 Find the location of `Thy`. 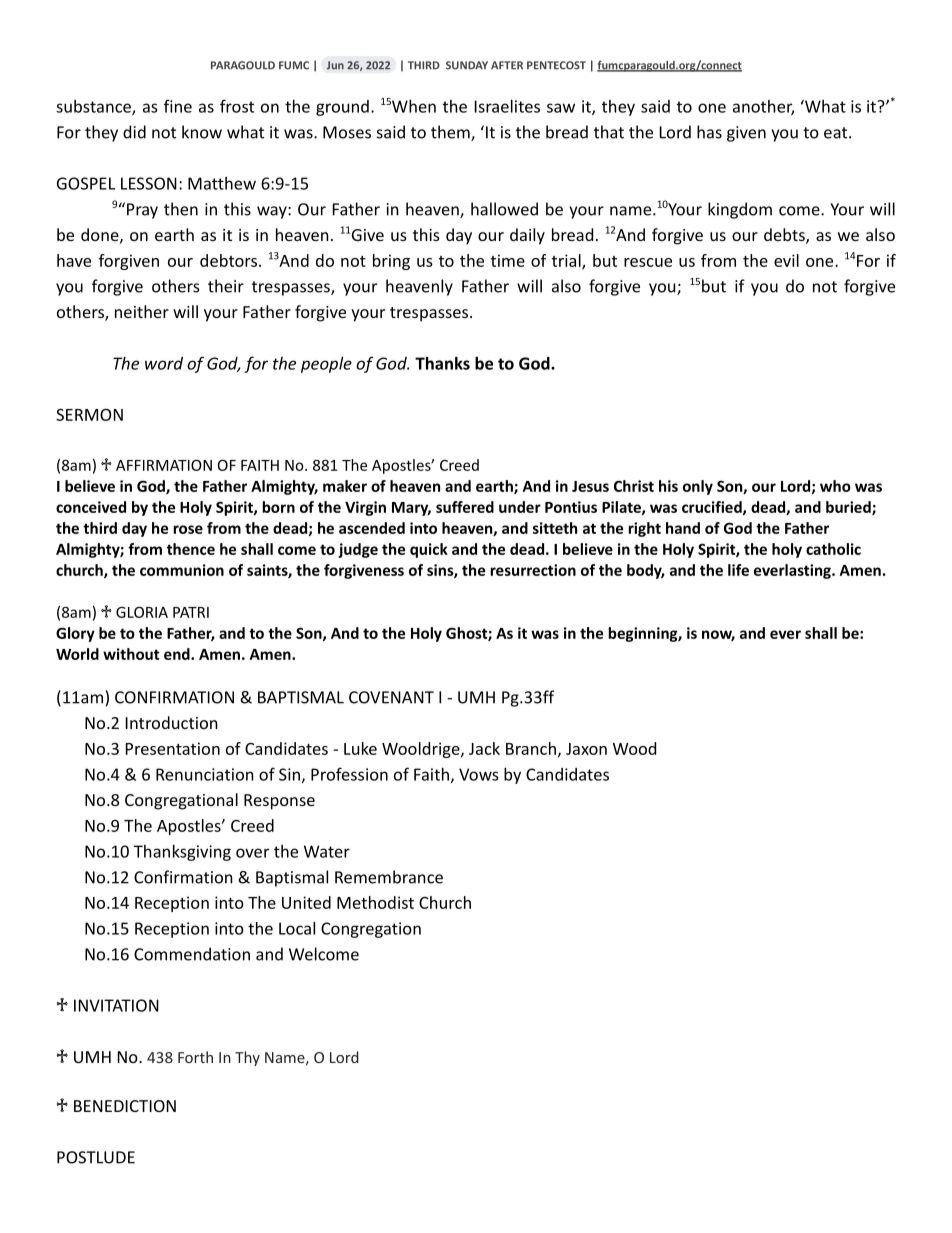

Thy is located at coordinates (247, 1058).
